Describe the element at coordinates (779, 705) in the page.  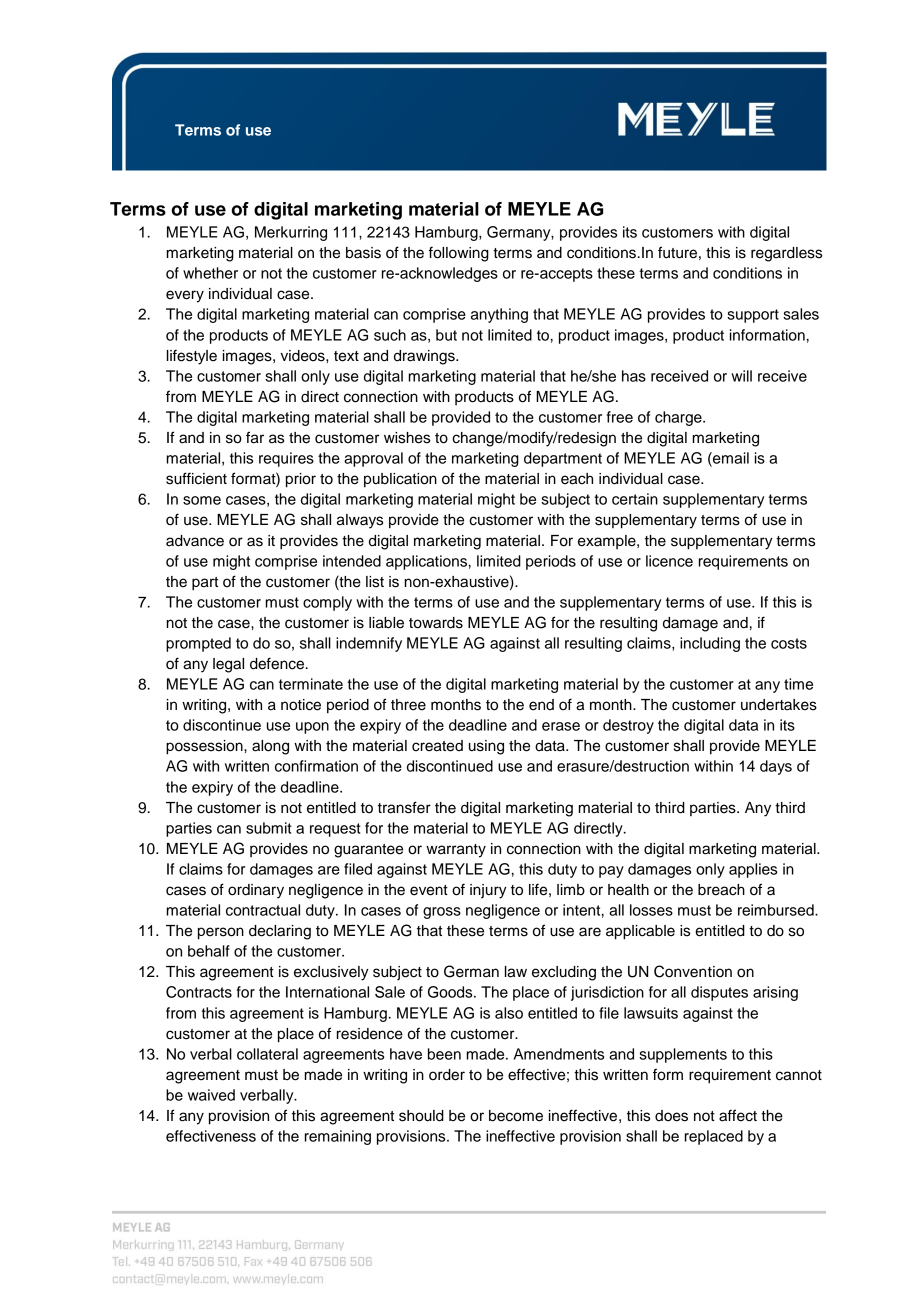
I see `undertakes` at that location.
